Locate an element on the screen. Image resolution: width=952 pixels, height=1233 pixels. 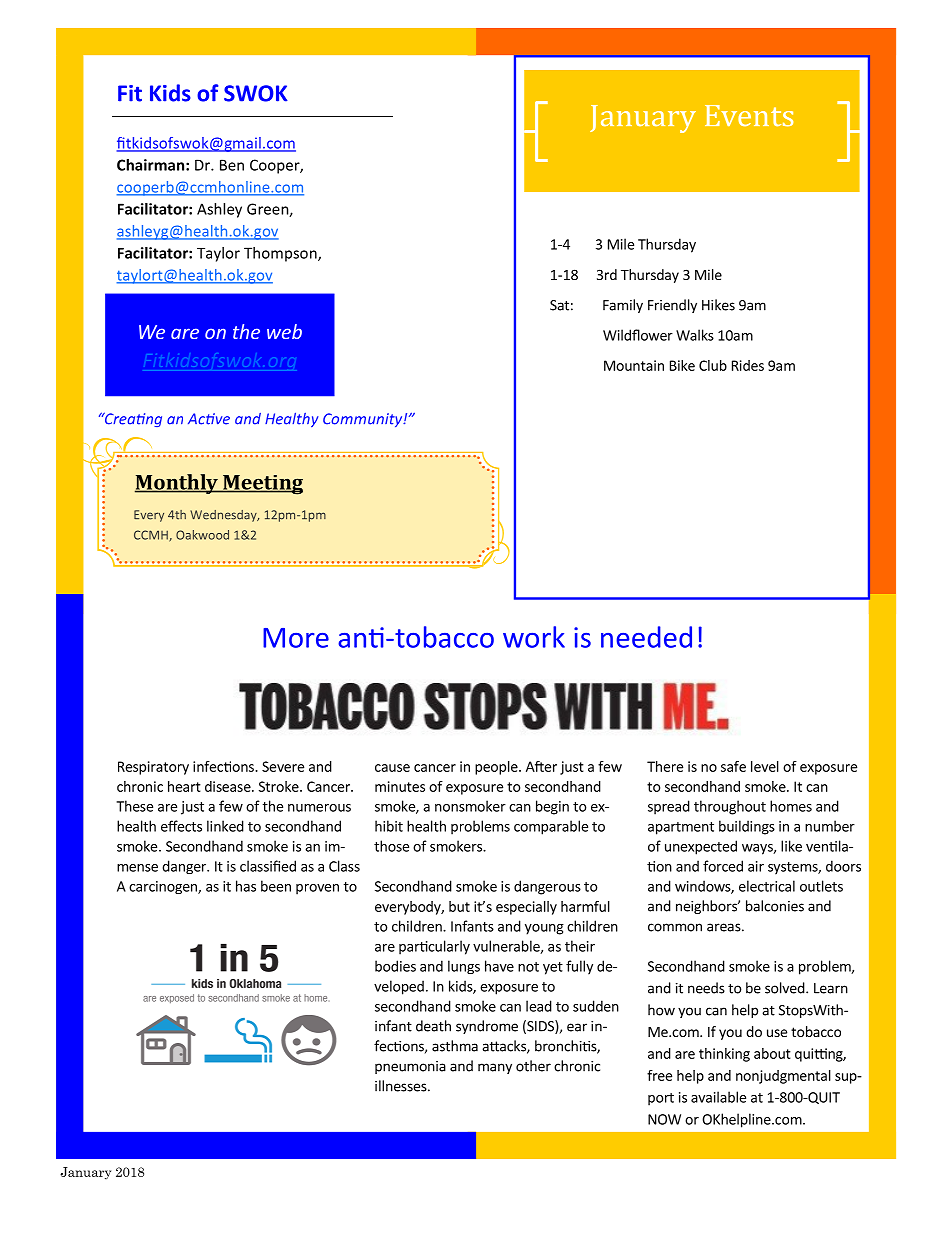
Meeting is located at coordinates (262, 485).
